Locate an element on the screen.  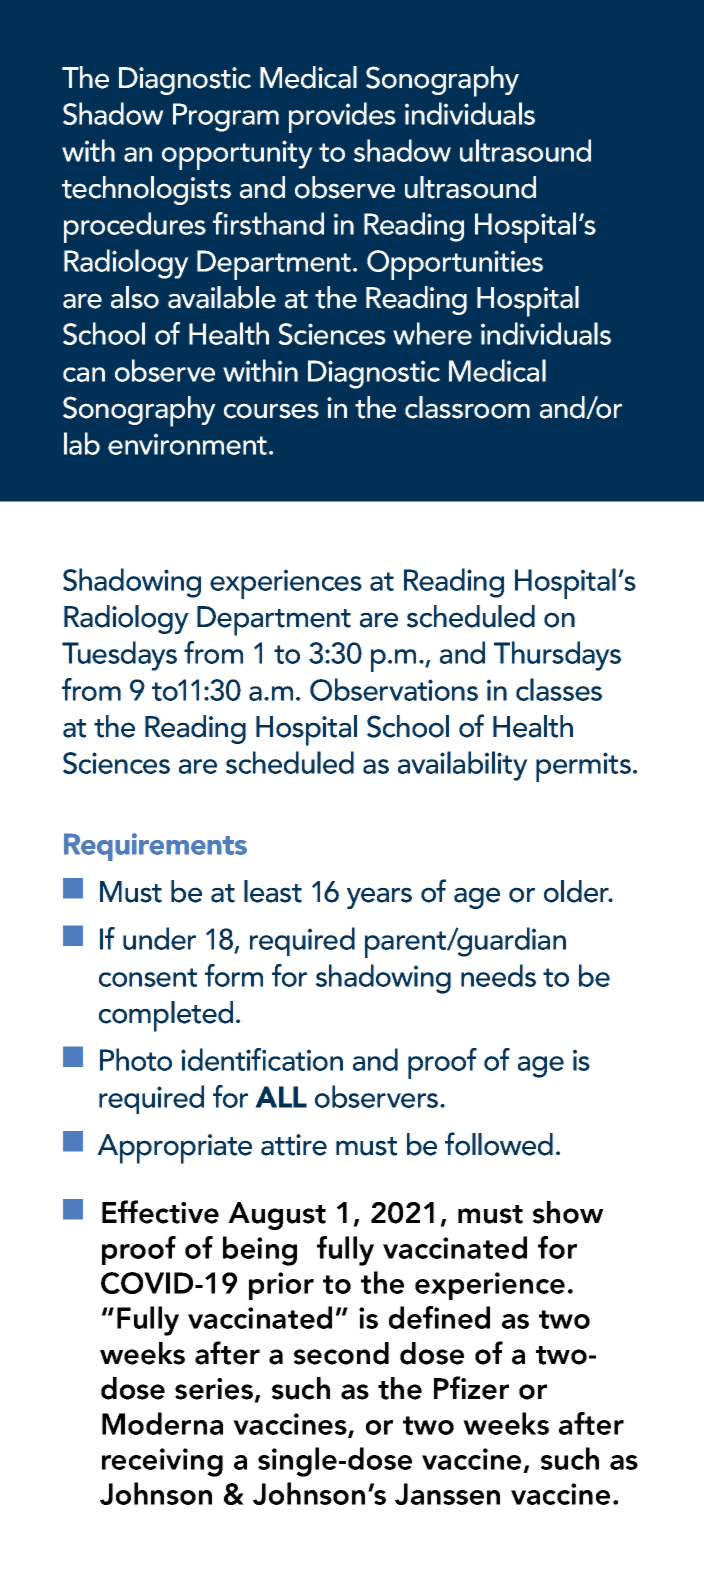
provides is located at coordinates (342, 117).
